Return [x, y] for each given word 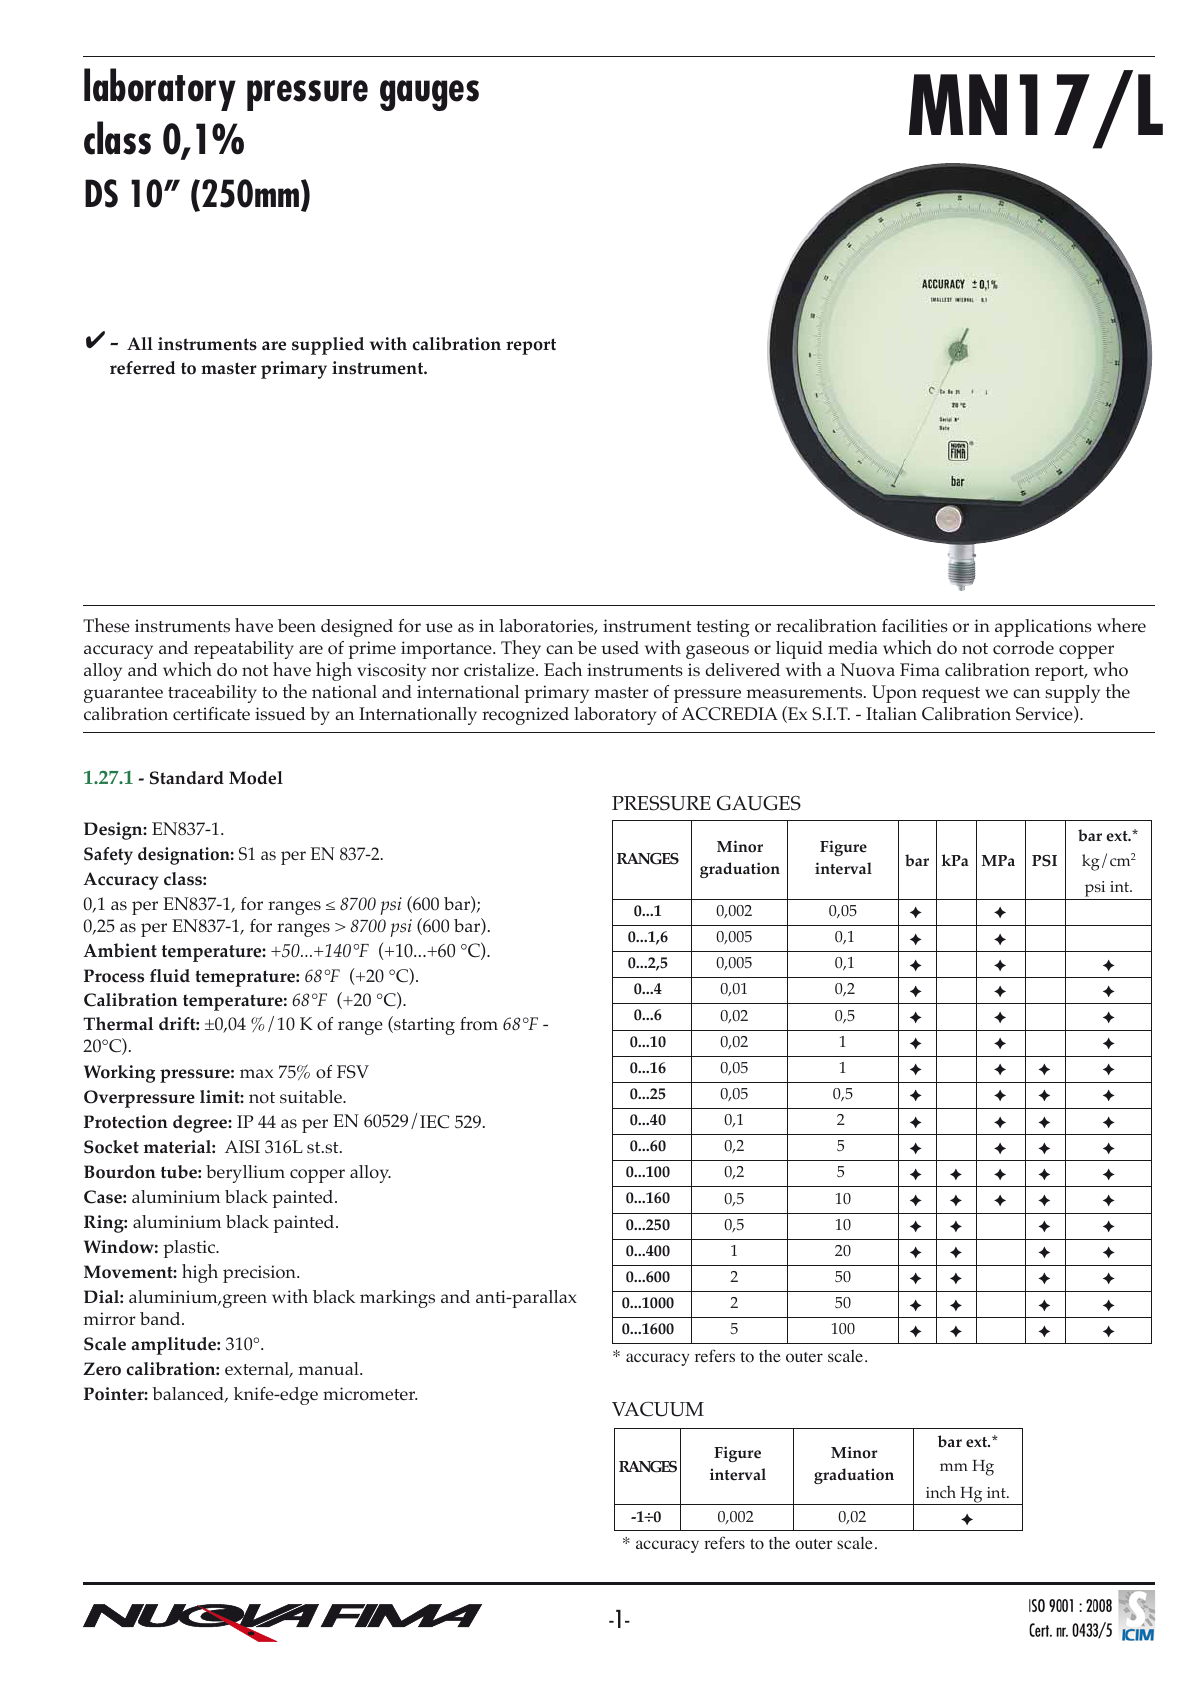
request [951, 695]
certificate [211, 713]
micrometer [370, 1394]
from [479, 1024]
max [256, 1073]
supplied [328, 346]
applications [1043, 628]
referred [143, 368]
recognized [525, 716]
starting [423, 1025]
